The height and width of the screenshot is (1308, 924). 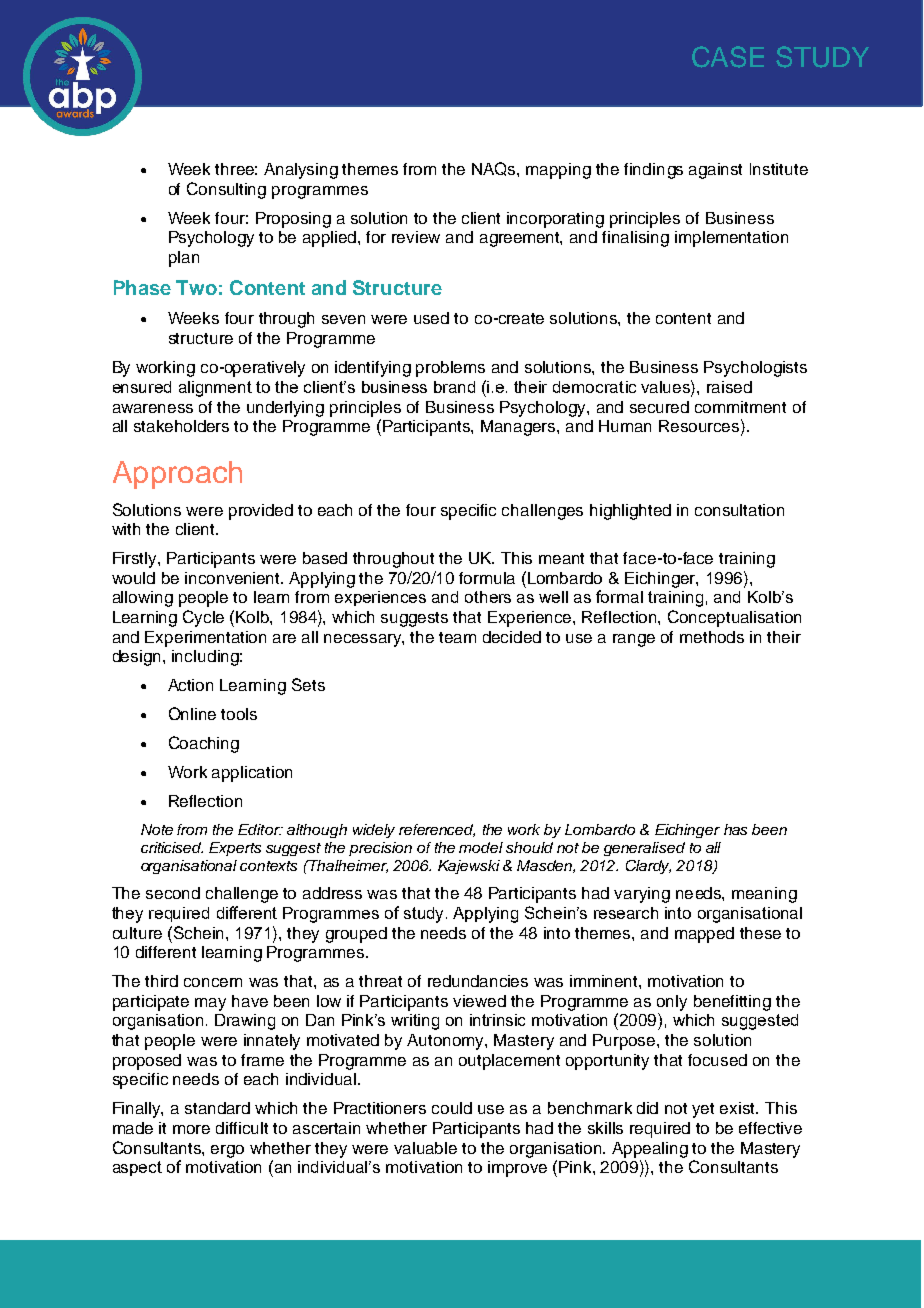 What do you see at coordinates (457, 637) in the screenshot?
I see `team` at bounding box center [457, 637].
